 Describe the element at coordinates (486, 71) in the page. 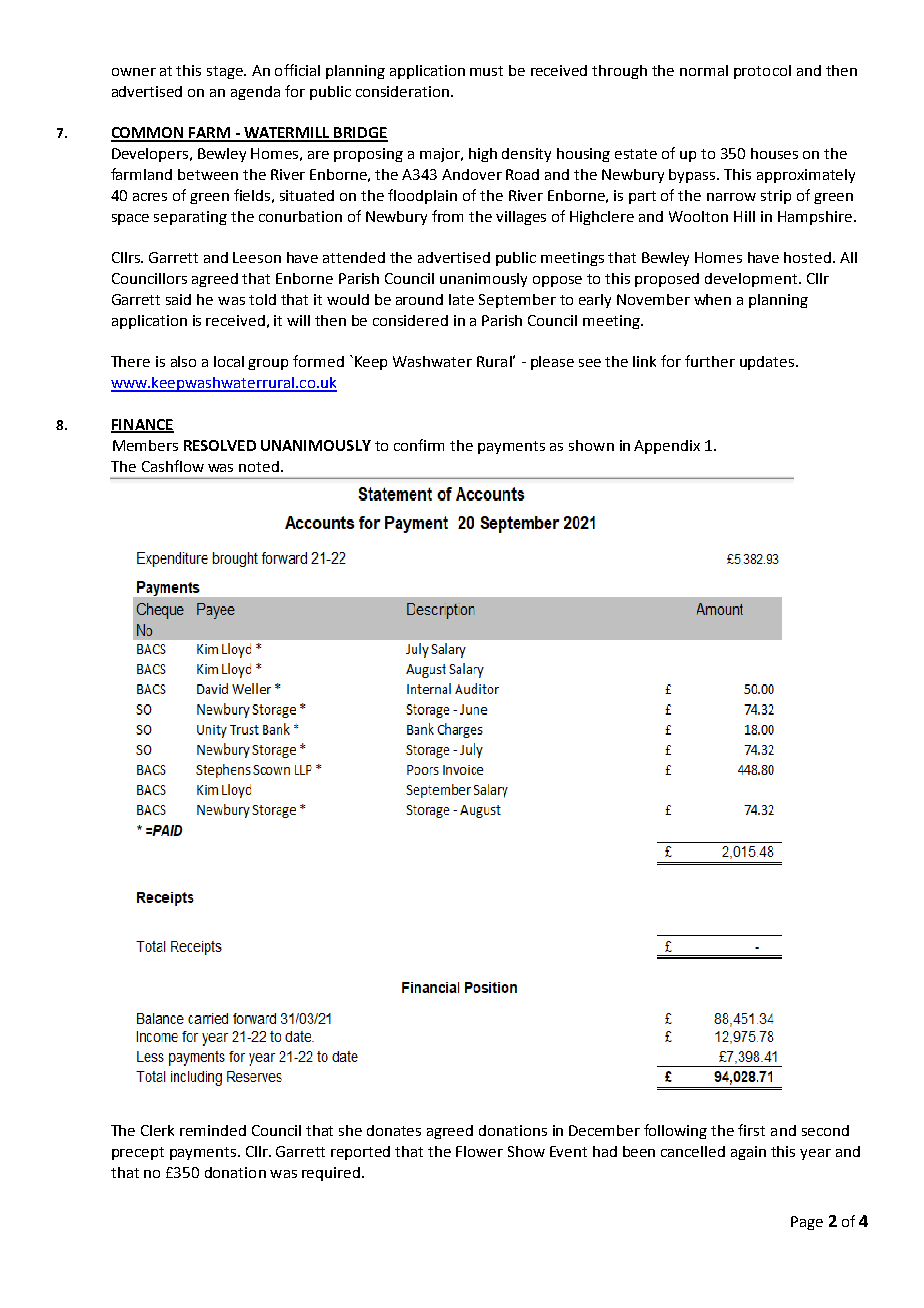

I see `must` at that location.
